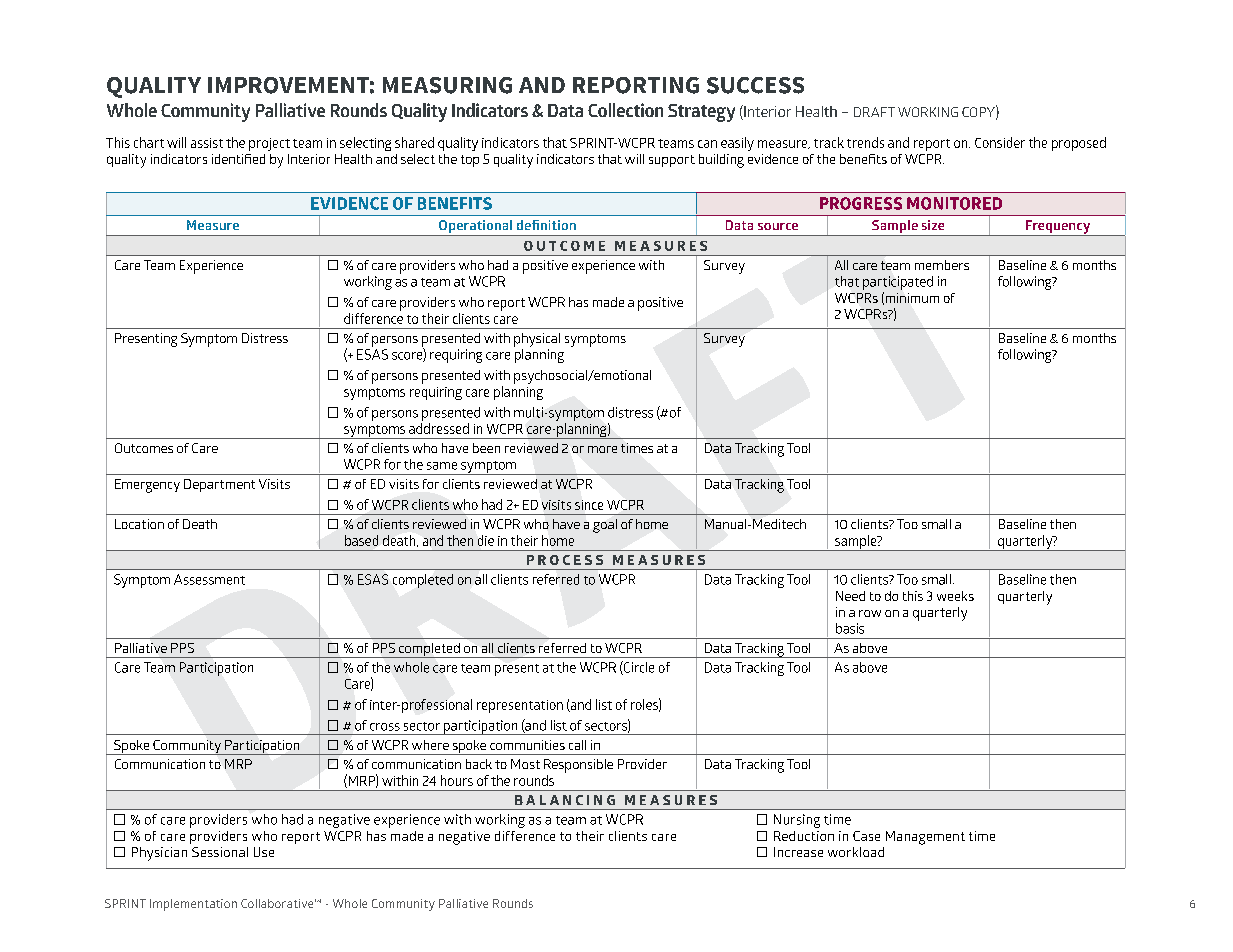 This page has height=952, width=1233. Describe the element at coordinates (1000, 142) in the page. I see `Consider` at that location.
